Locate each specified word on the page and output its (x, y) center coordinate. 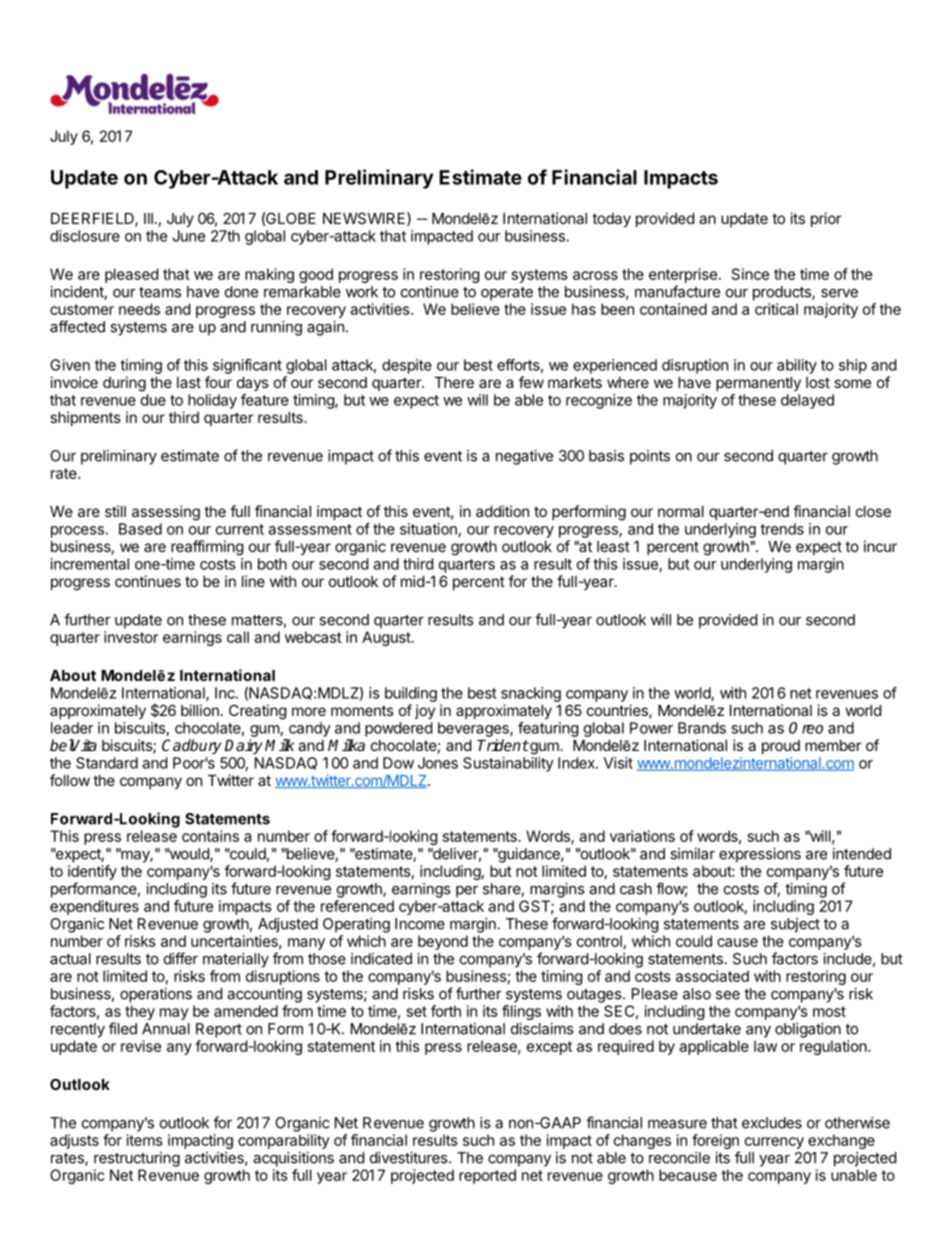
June (188, 236)
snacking (531, 694)
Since (750, 274)
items (145, 1140)
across (595, 275)
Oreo (806, 728)
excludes (772, 1123)
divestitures (410, 1158)
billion (200, 710)
